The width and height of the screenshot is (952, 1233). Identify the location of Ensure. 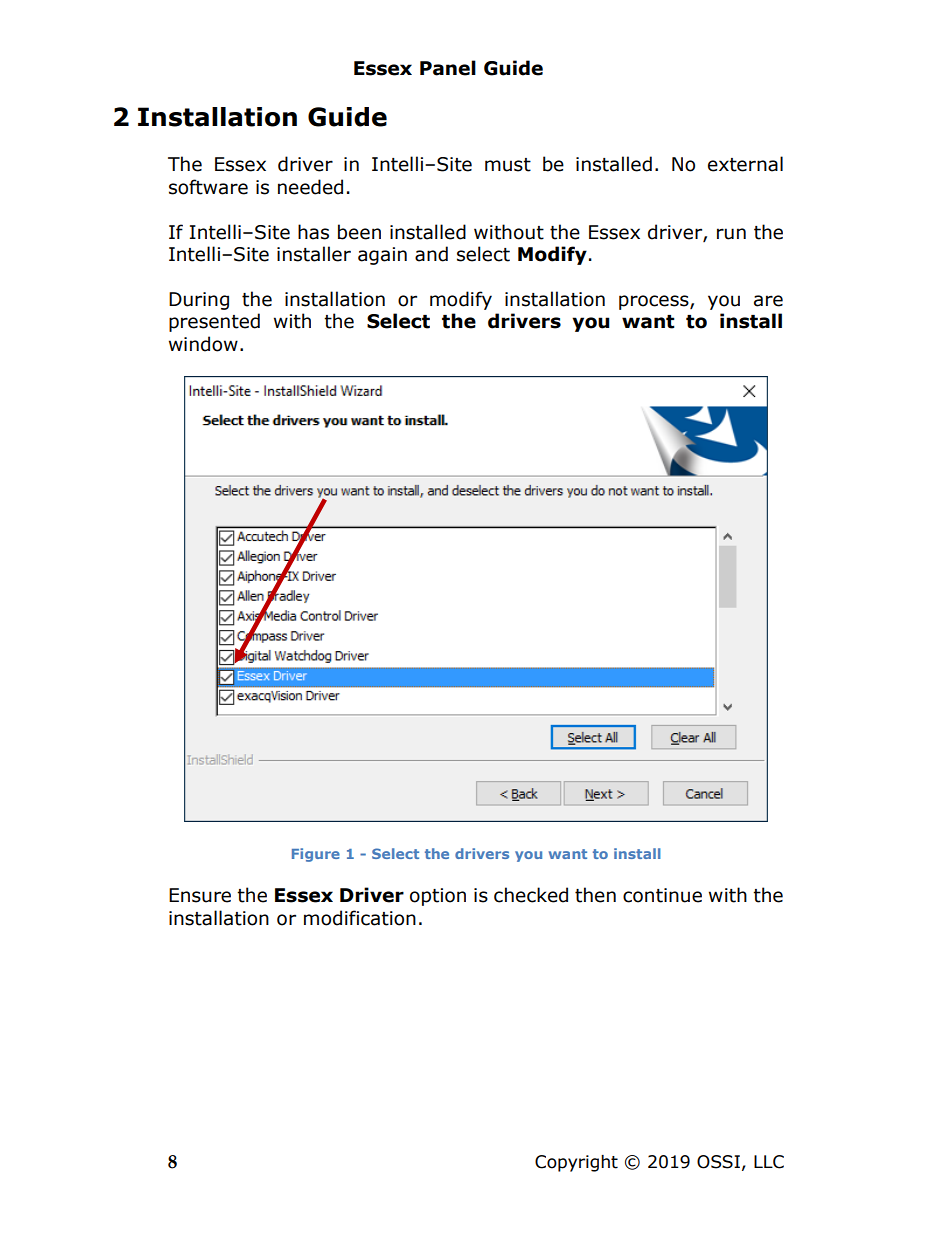
(200, 895).
